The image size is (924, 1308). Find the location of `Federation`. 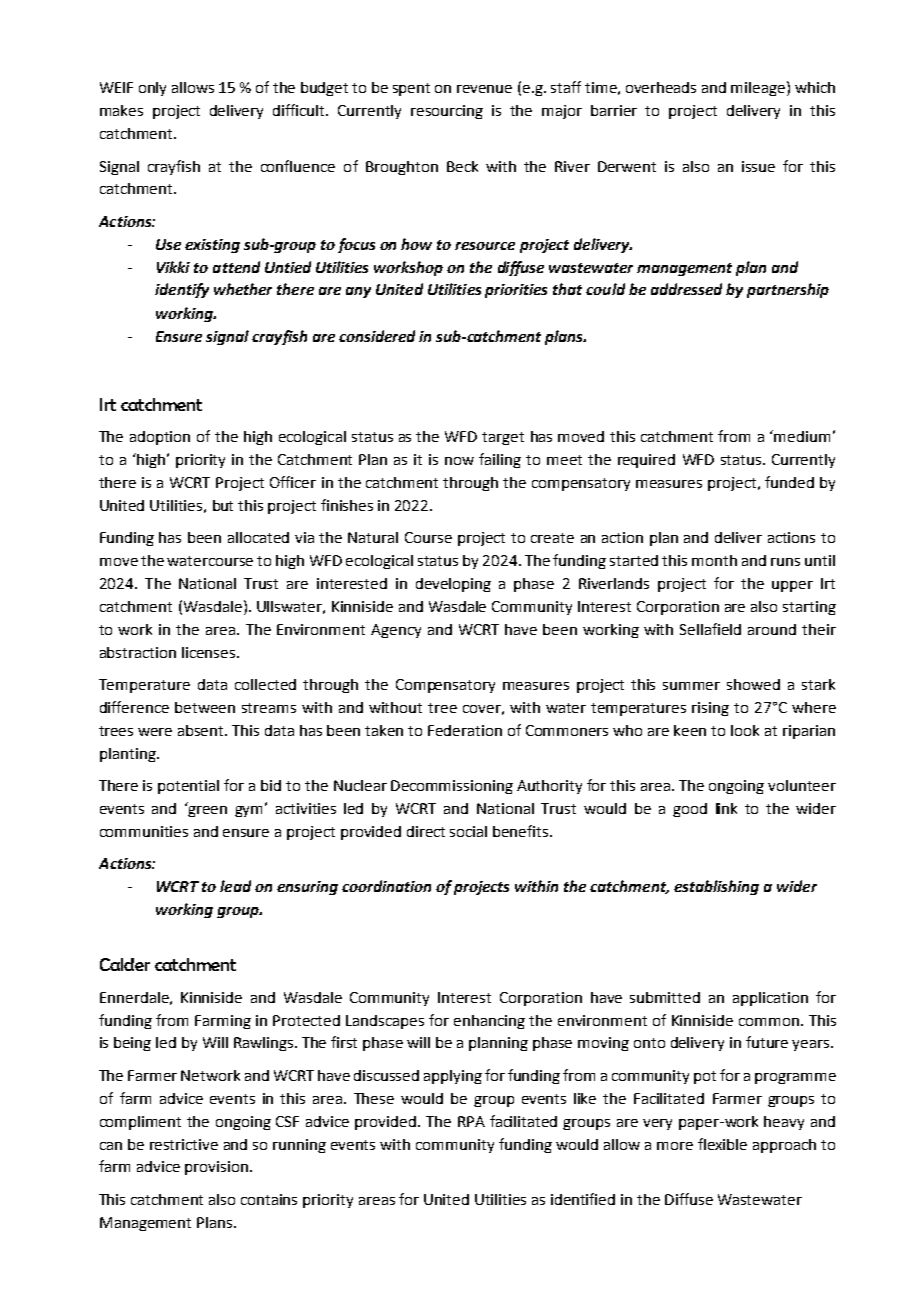

Federation is located at coordinates (465, 730).
